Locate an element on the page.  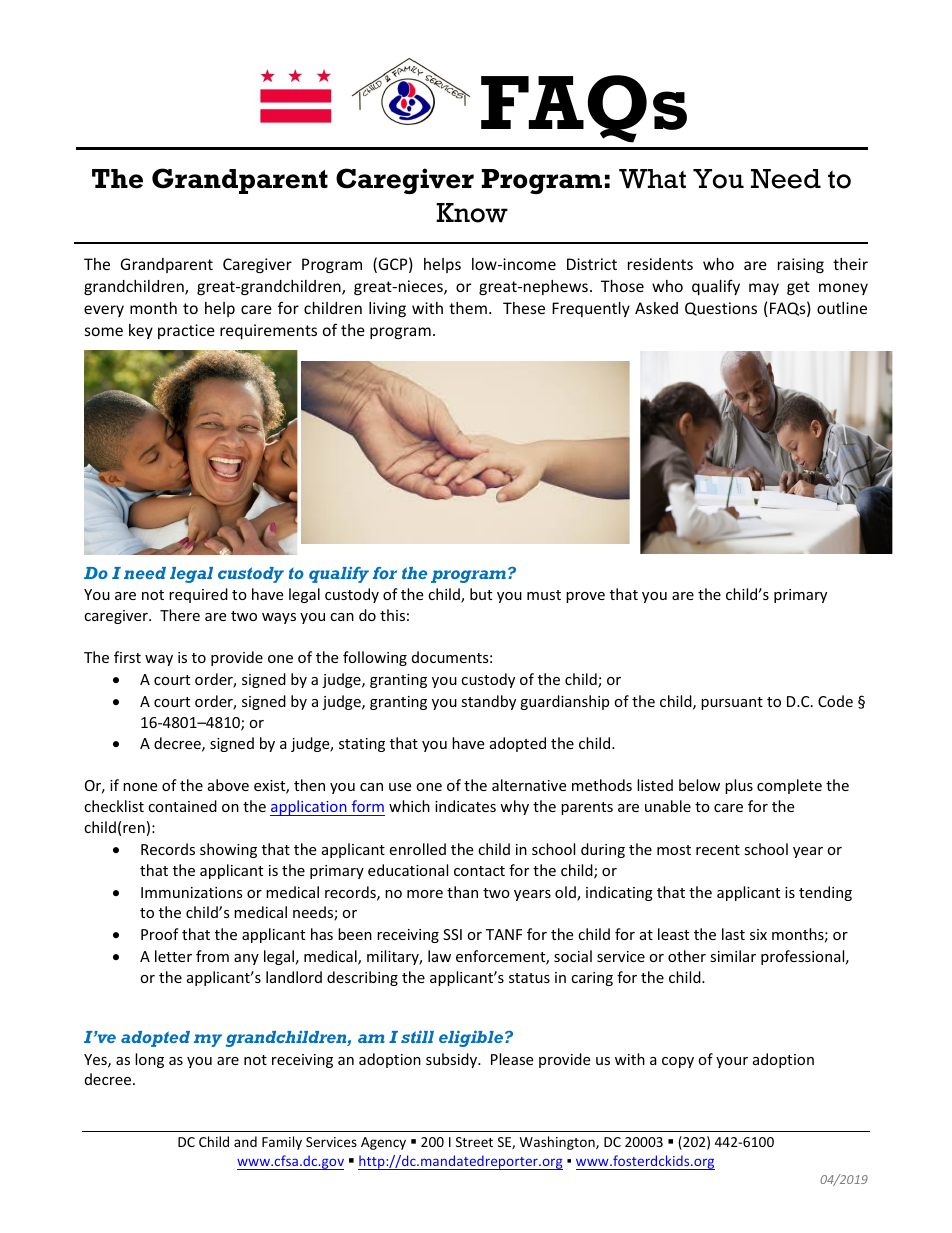
first is located at coordinates (127, 657).
